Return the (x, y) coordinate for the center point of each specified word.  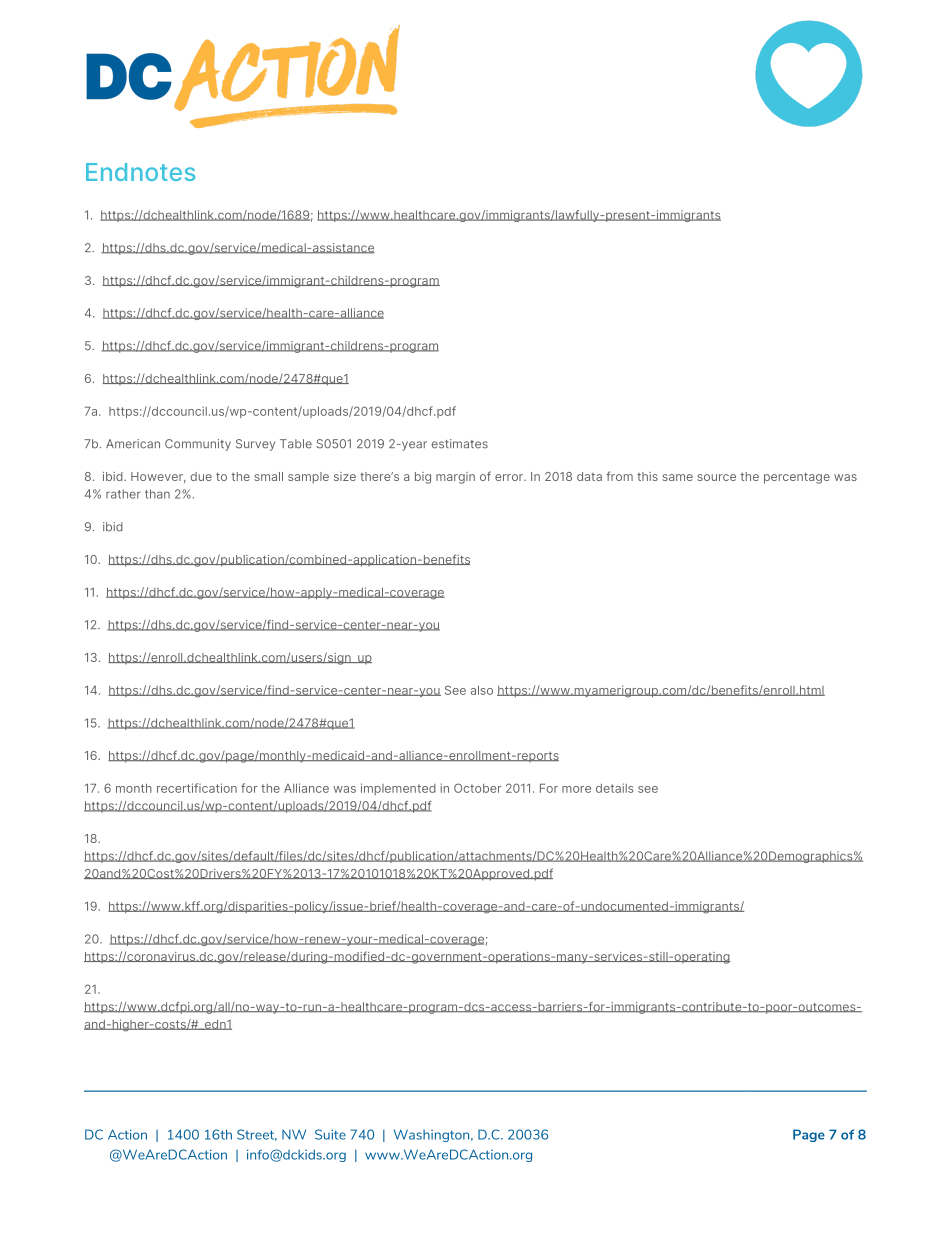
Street (257, 1135)
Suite (330, 1134)
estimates (459, 444)
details (614, 788)
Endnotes (140, 172)
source (716, 477)
